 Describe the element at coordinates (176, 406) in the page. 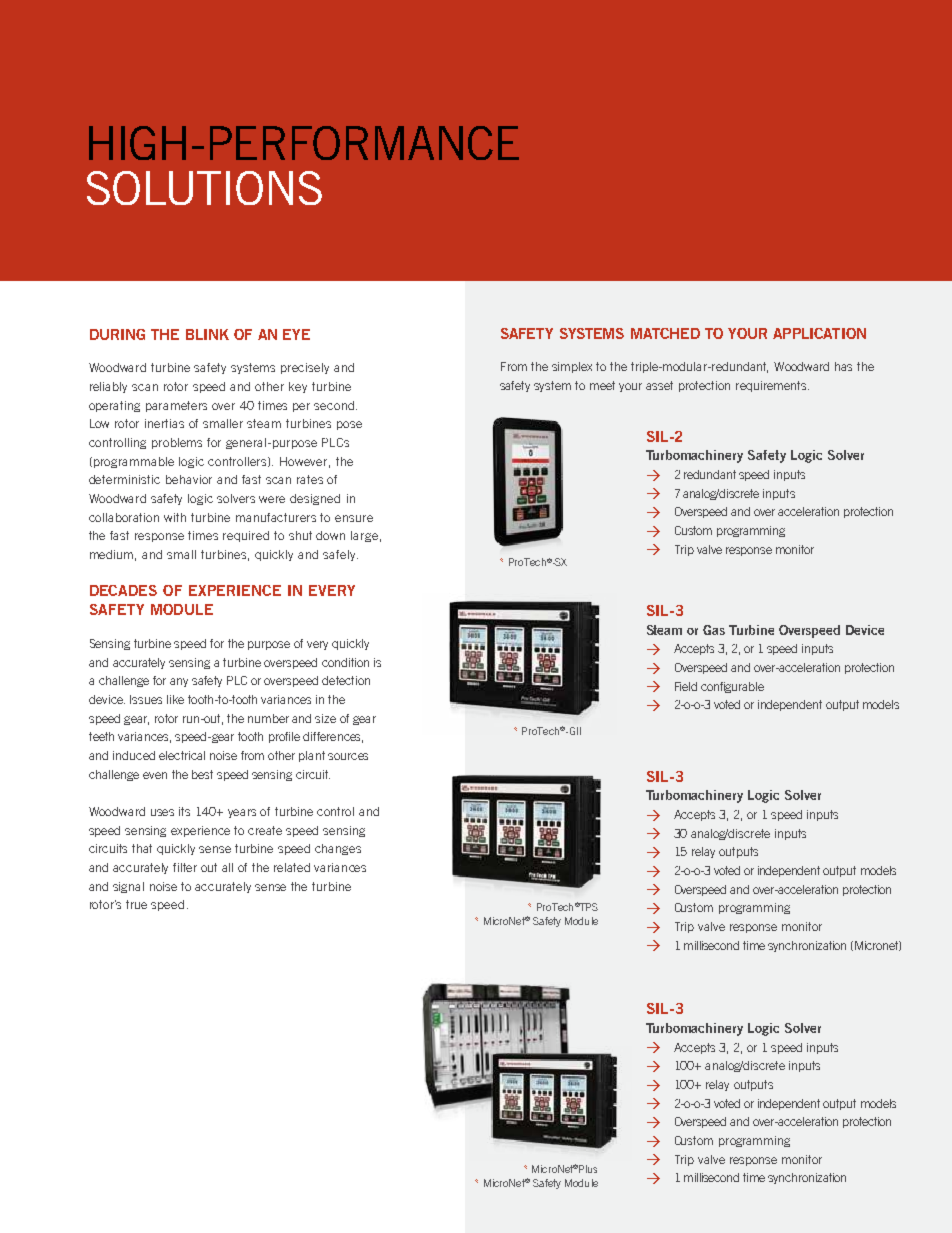

I see `parameters` at that location.
